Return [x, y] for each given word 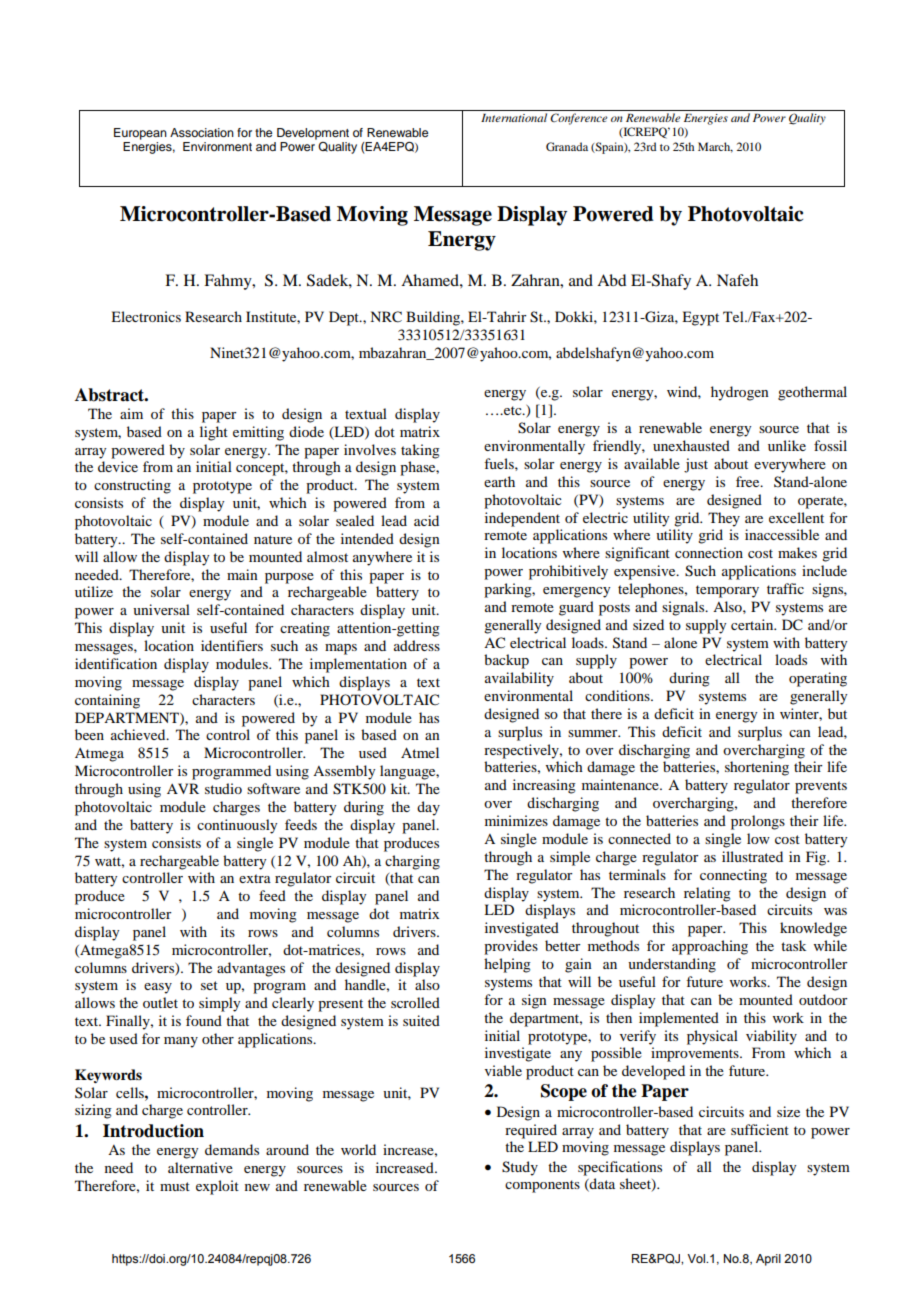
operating [818, 679]
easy [158, 988]
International [514, 117]
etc [513, 410]
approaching [710, 947]
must [175, 1186]
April [768, 1260]
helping [507, 965]
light [214, 433]
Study [520, 1168]
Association [202, 132]
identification [116, 663]
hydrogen [740, 393]
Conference [579, 119]
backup [506, 661]
